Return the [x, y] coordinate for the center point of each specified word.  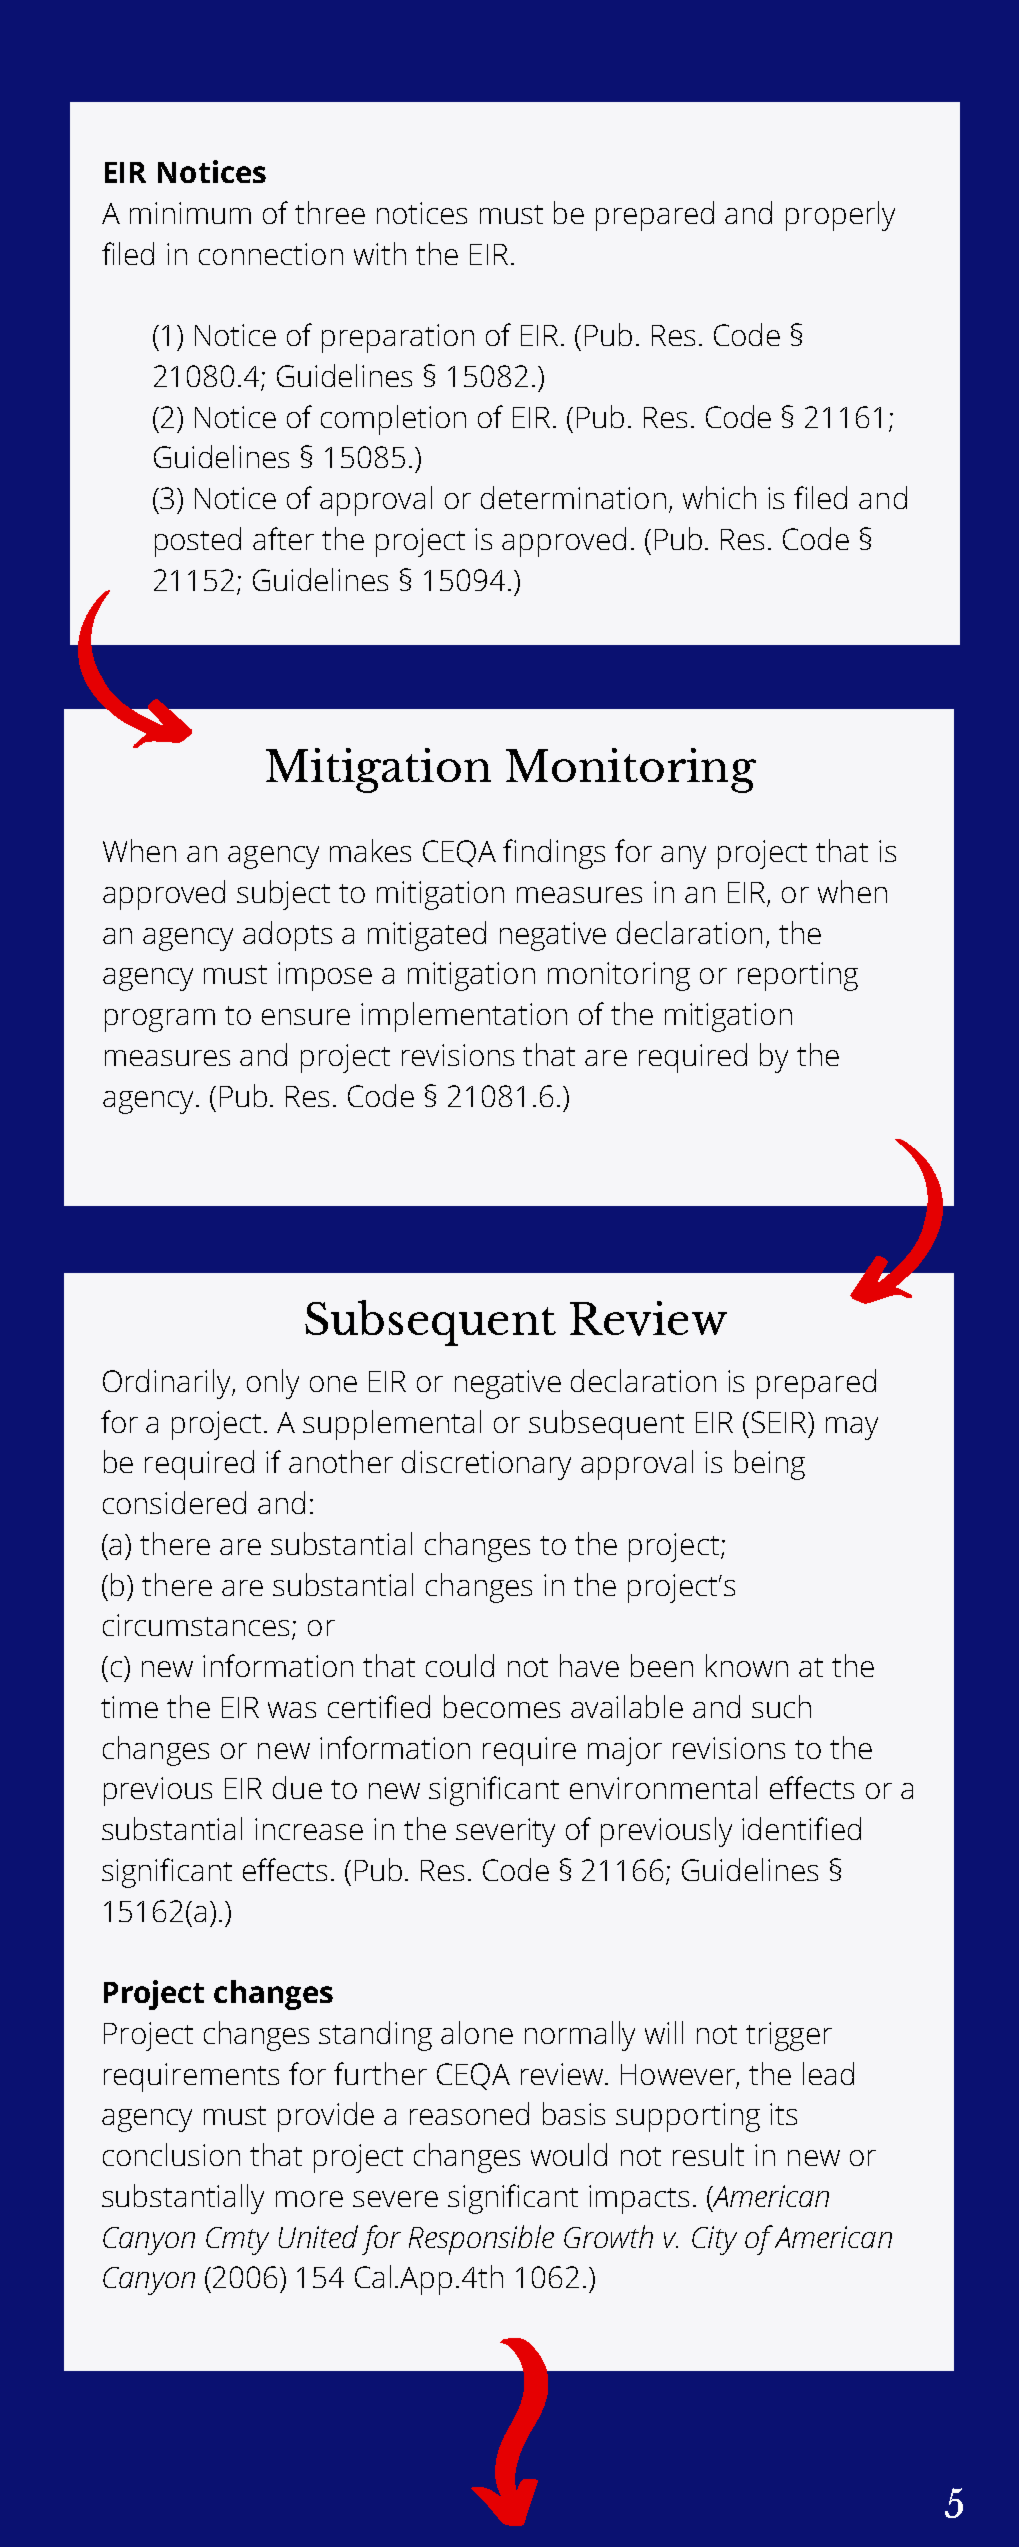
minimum [190, 213]
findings [554, 854]
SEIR [781, 1422]
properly [840, 216]
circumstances [198, 1626]
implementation [464, 1017]
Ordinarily [168, 1384]
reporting [798, 976]
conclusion [171, 2154]
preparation [398, 338]
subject [283, 895]
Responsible [481, 2240]
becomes [502, 1706]
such [781, 1706]
